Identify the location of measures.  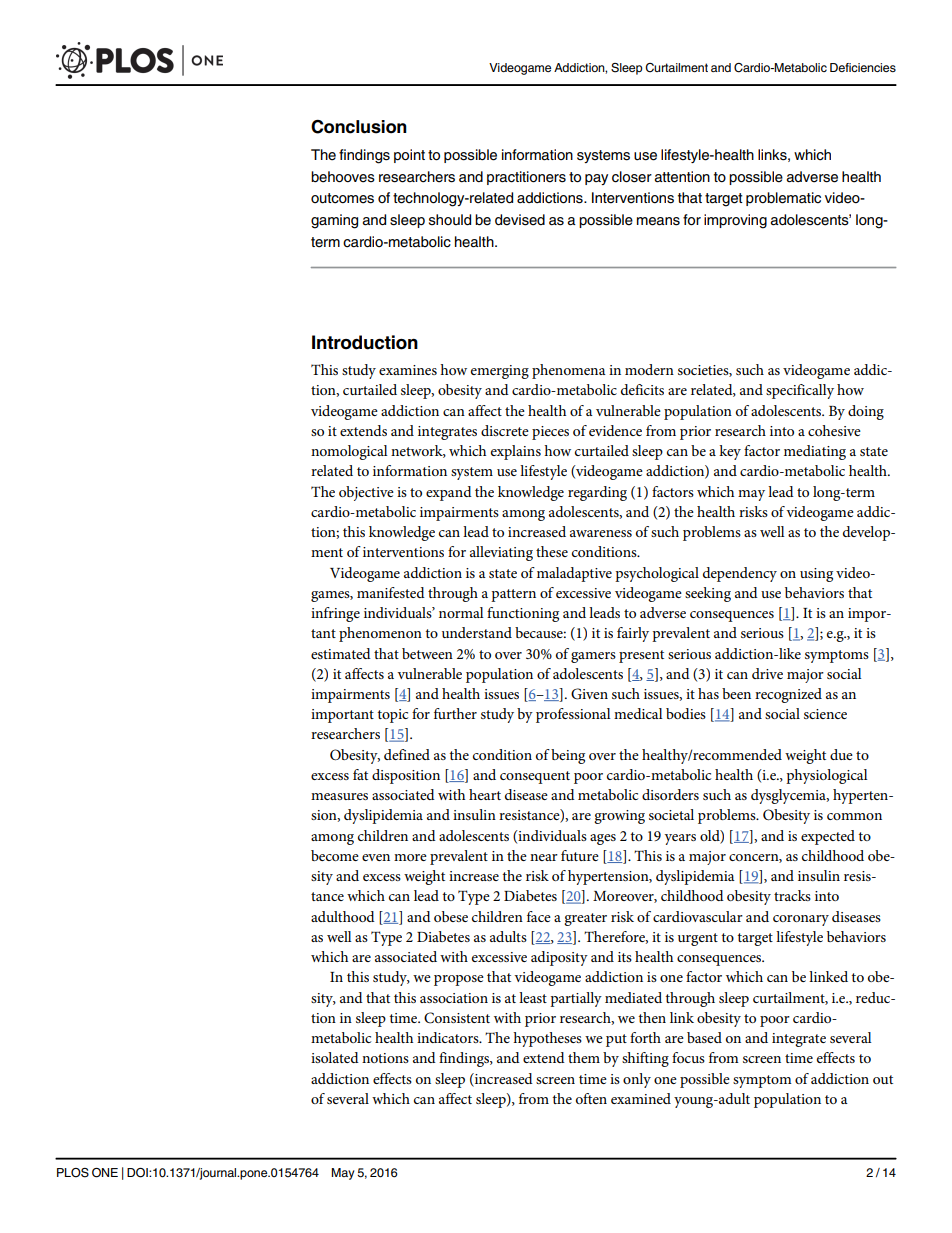
(339, 796).
